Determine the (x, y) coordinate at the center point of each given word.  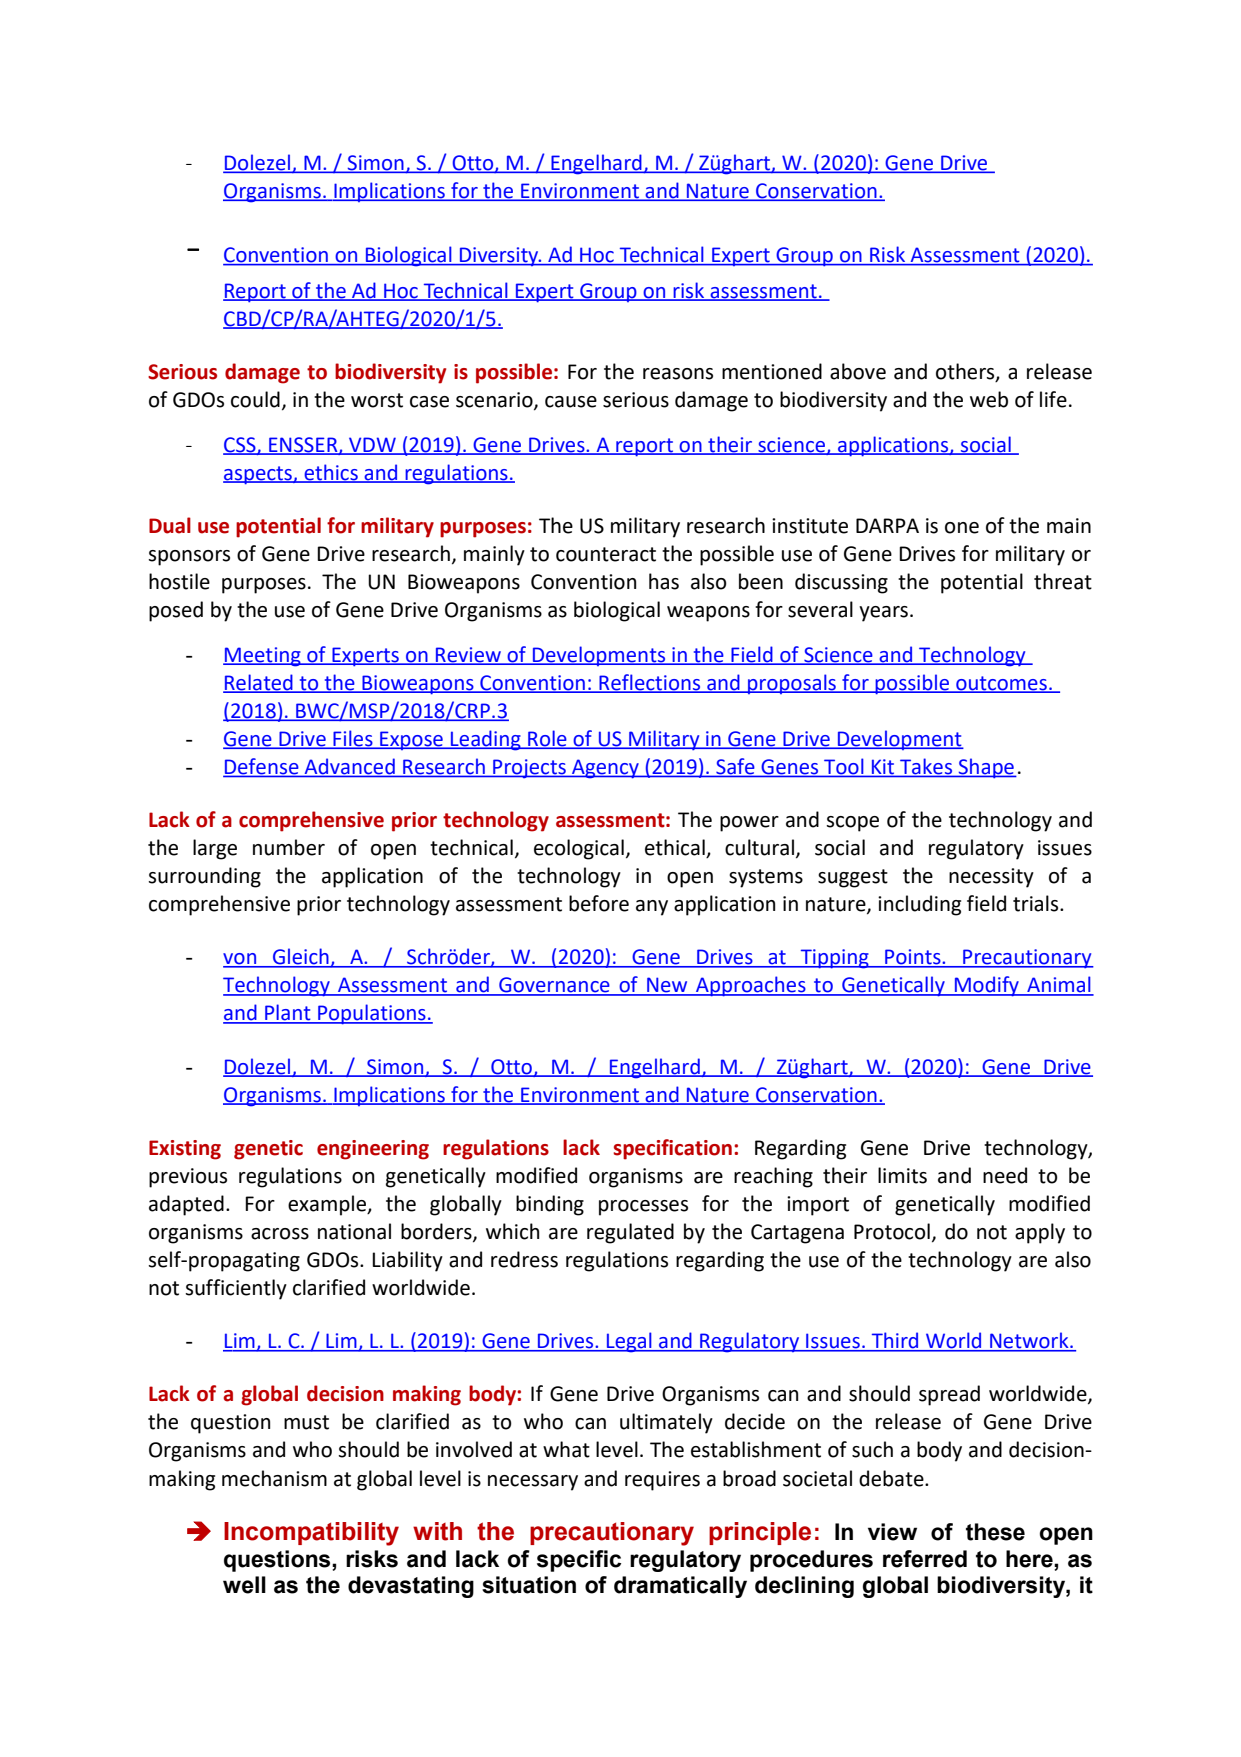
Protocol (892, 1231)
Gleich (301, 957)
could (255, 399)
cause (571, 402)
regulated (630, 1233)
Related (259, 683)
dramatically (680, 1587)
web (989, 399)
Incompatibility (311, 1534)
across (280, 1234)
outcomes (1001, 684)
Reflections (650, 683)
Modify (987, 986)
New (667, 986)
